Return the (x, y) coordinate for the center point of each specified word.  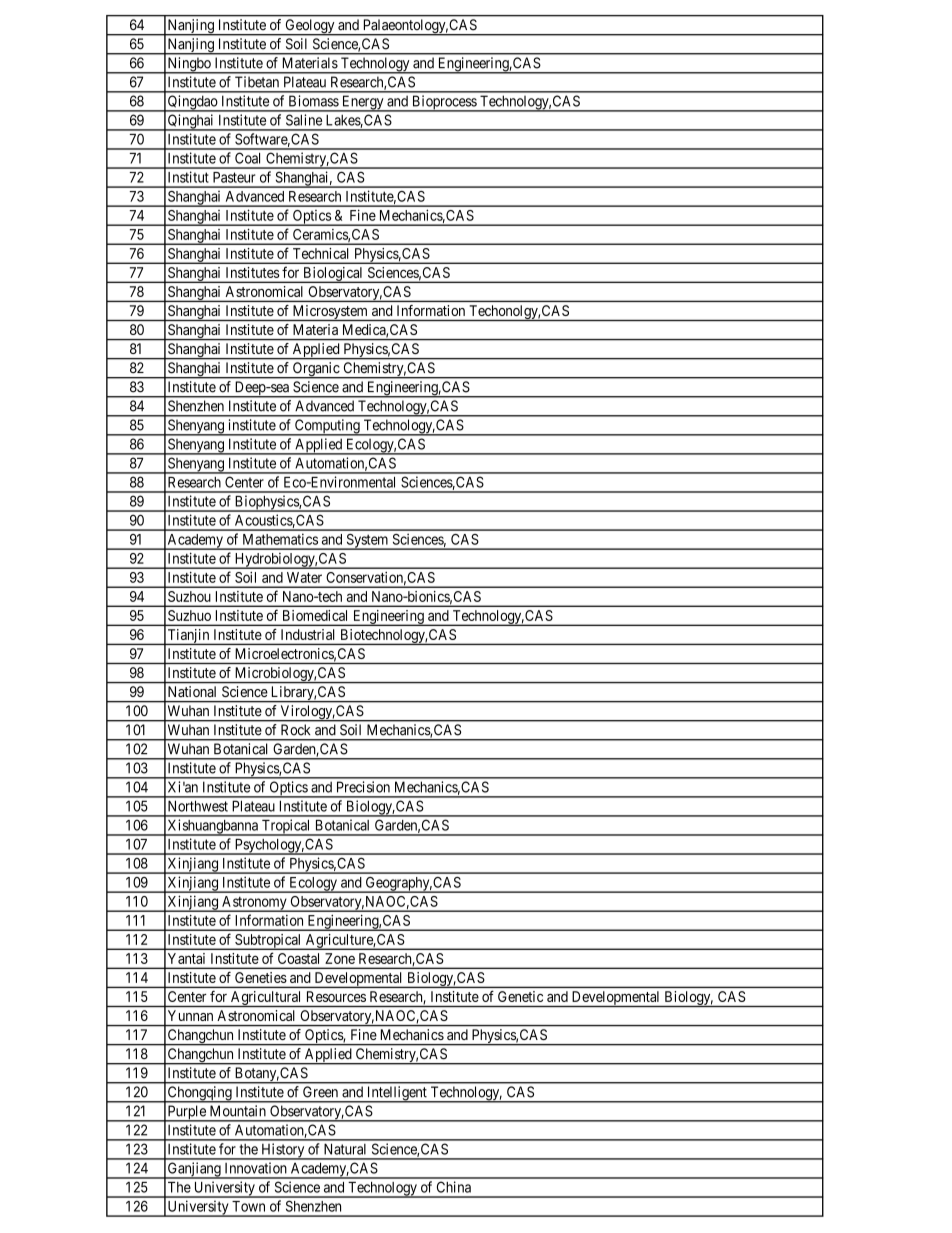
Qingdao (193, 103)
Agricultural (266, 999)
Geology (310, 27)
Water (304, 577)
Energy (362, 103)
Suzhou (189, 596)
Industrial (307, 634)
